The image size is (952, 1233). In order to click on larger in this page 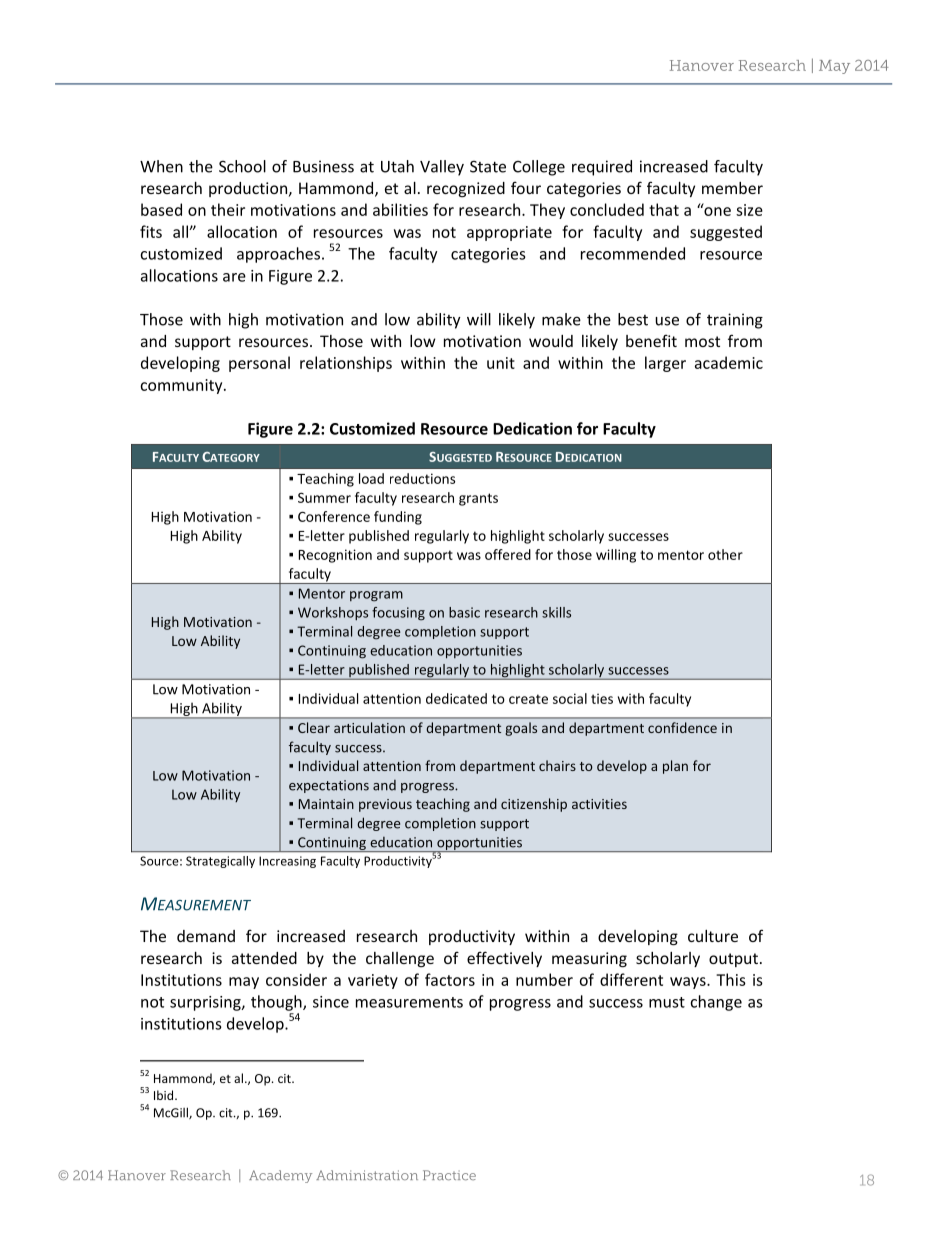, I will do `click(665, 364)`.
